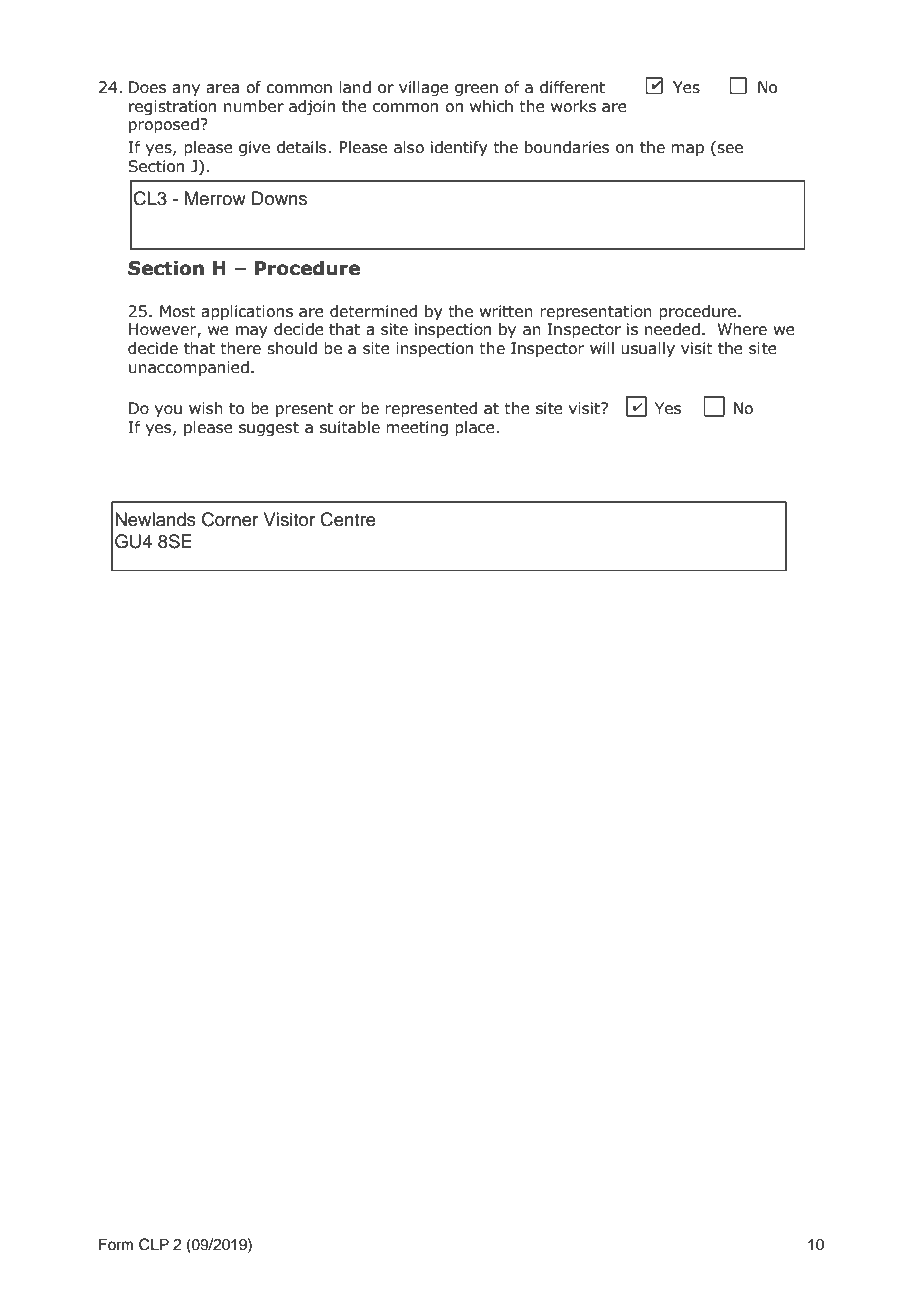 This page has height=1308, width=924. Describe the element at coordinates (168, 411) in the page. I see `you` at that location.
